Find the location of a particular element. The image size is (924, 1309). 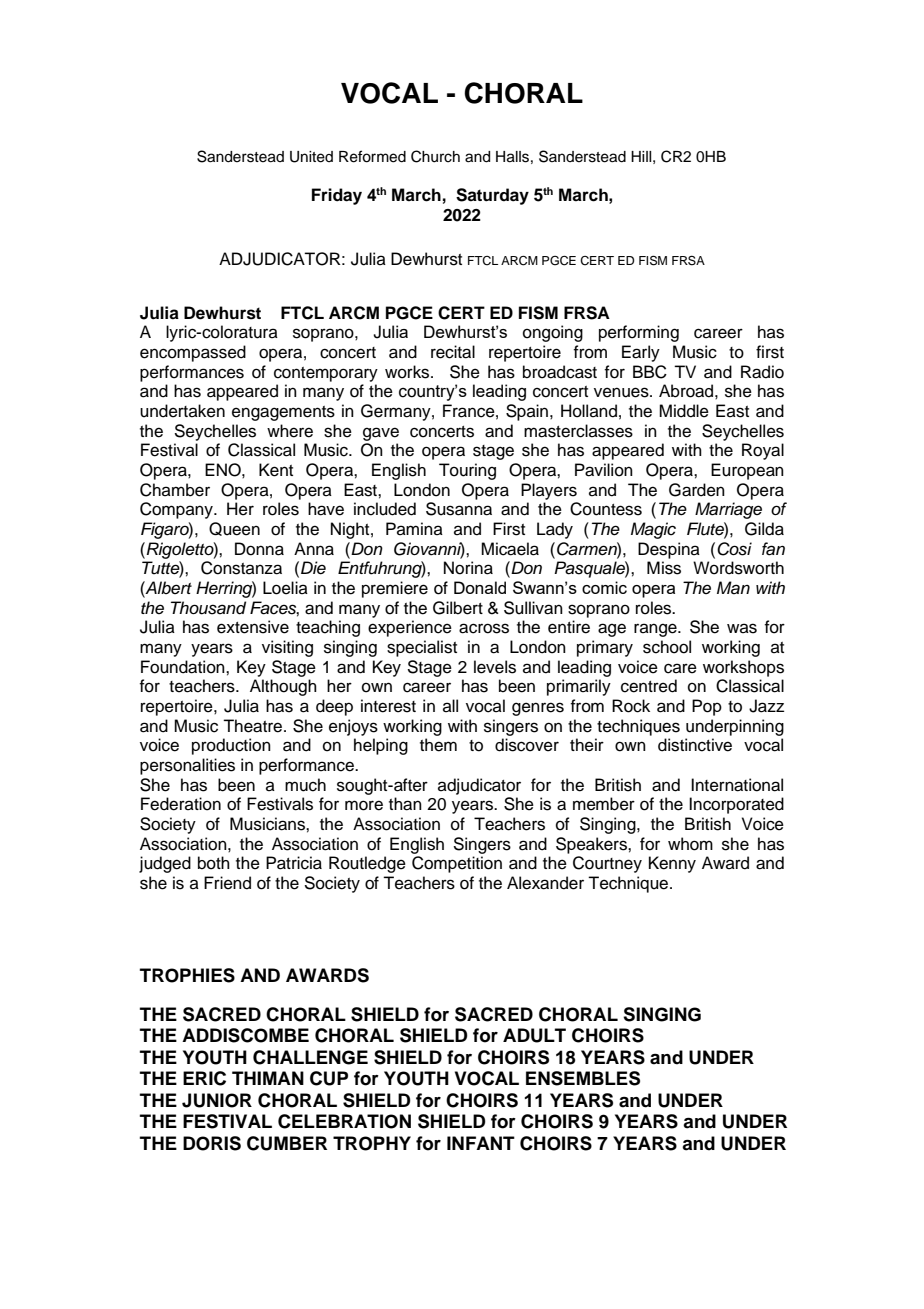

extensive is located at coordinates (253, 627).
